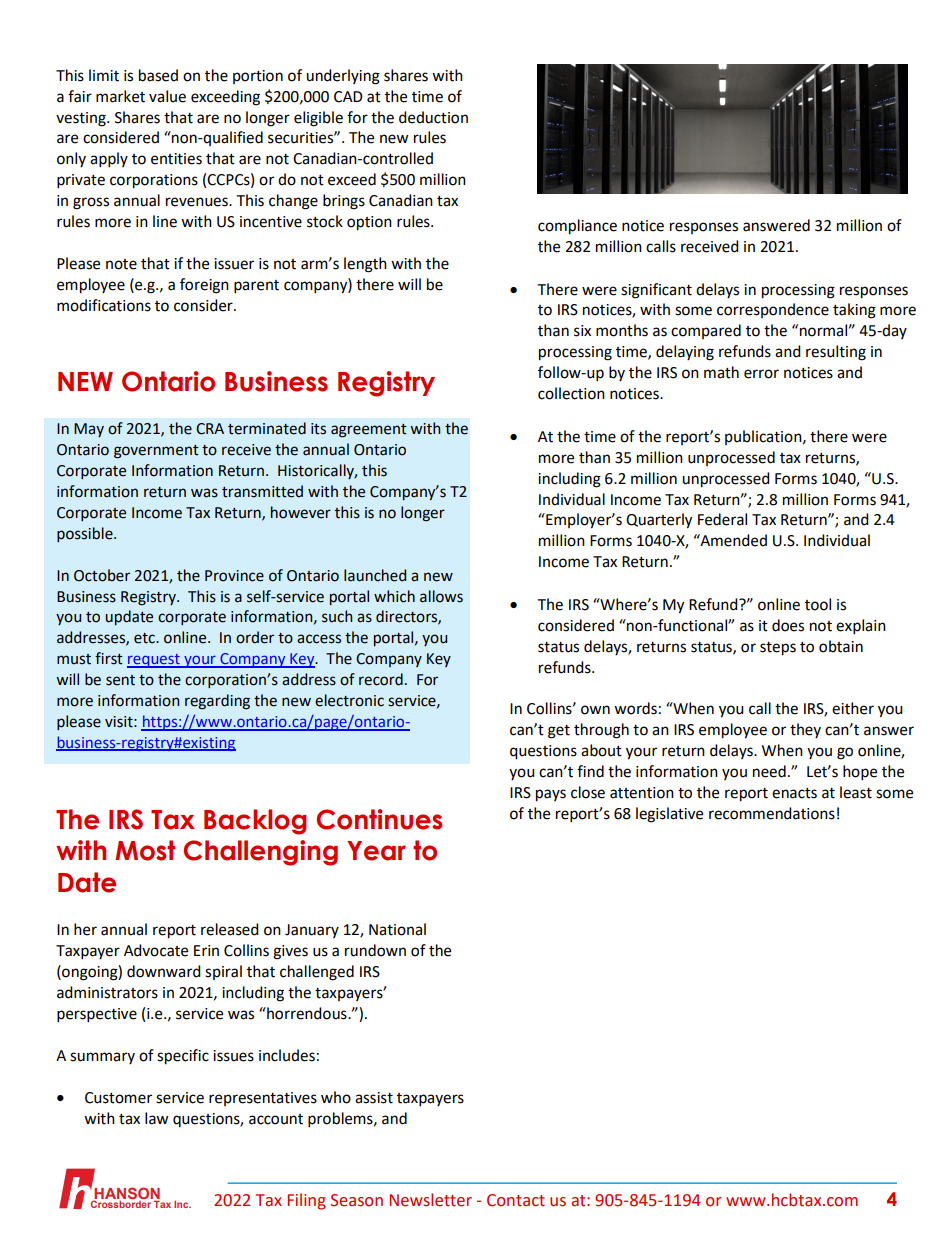  Describe the element at coordinates (441, 596) in the image. I see `allows` at that location.
